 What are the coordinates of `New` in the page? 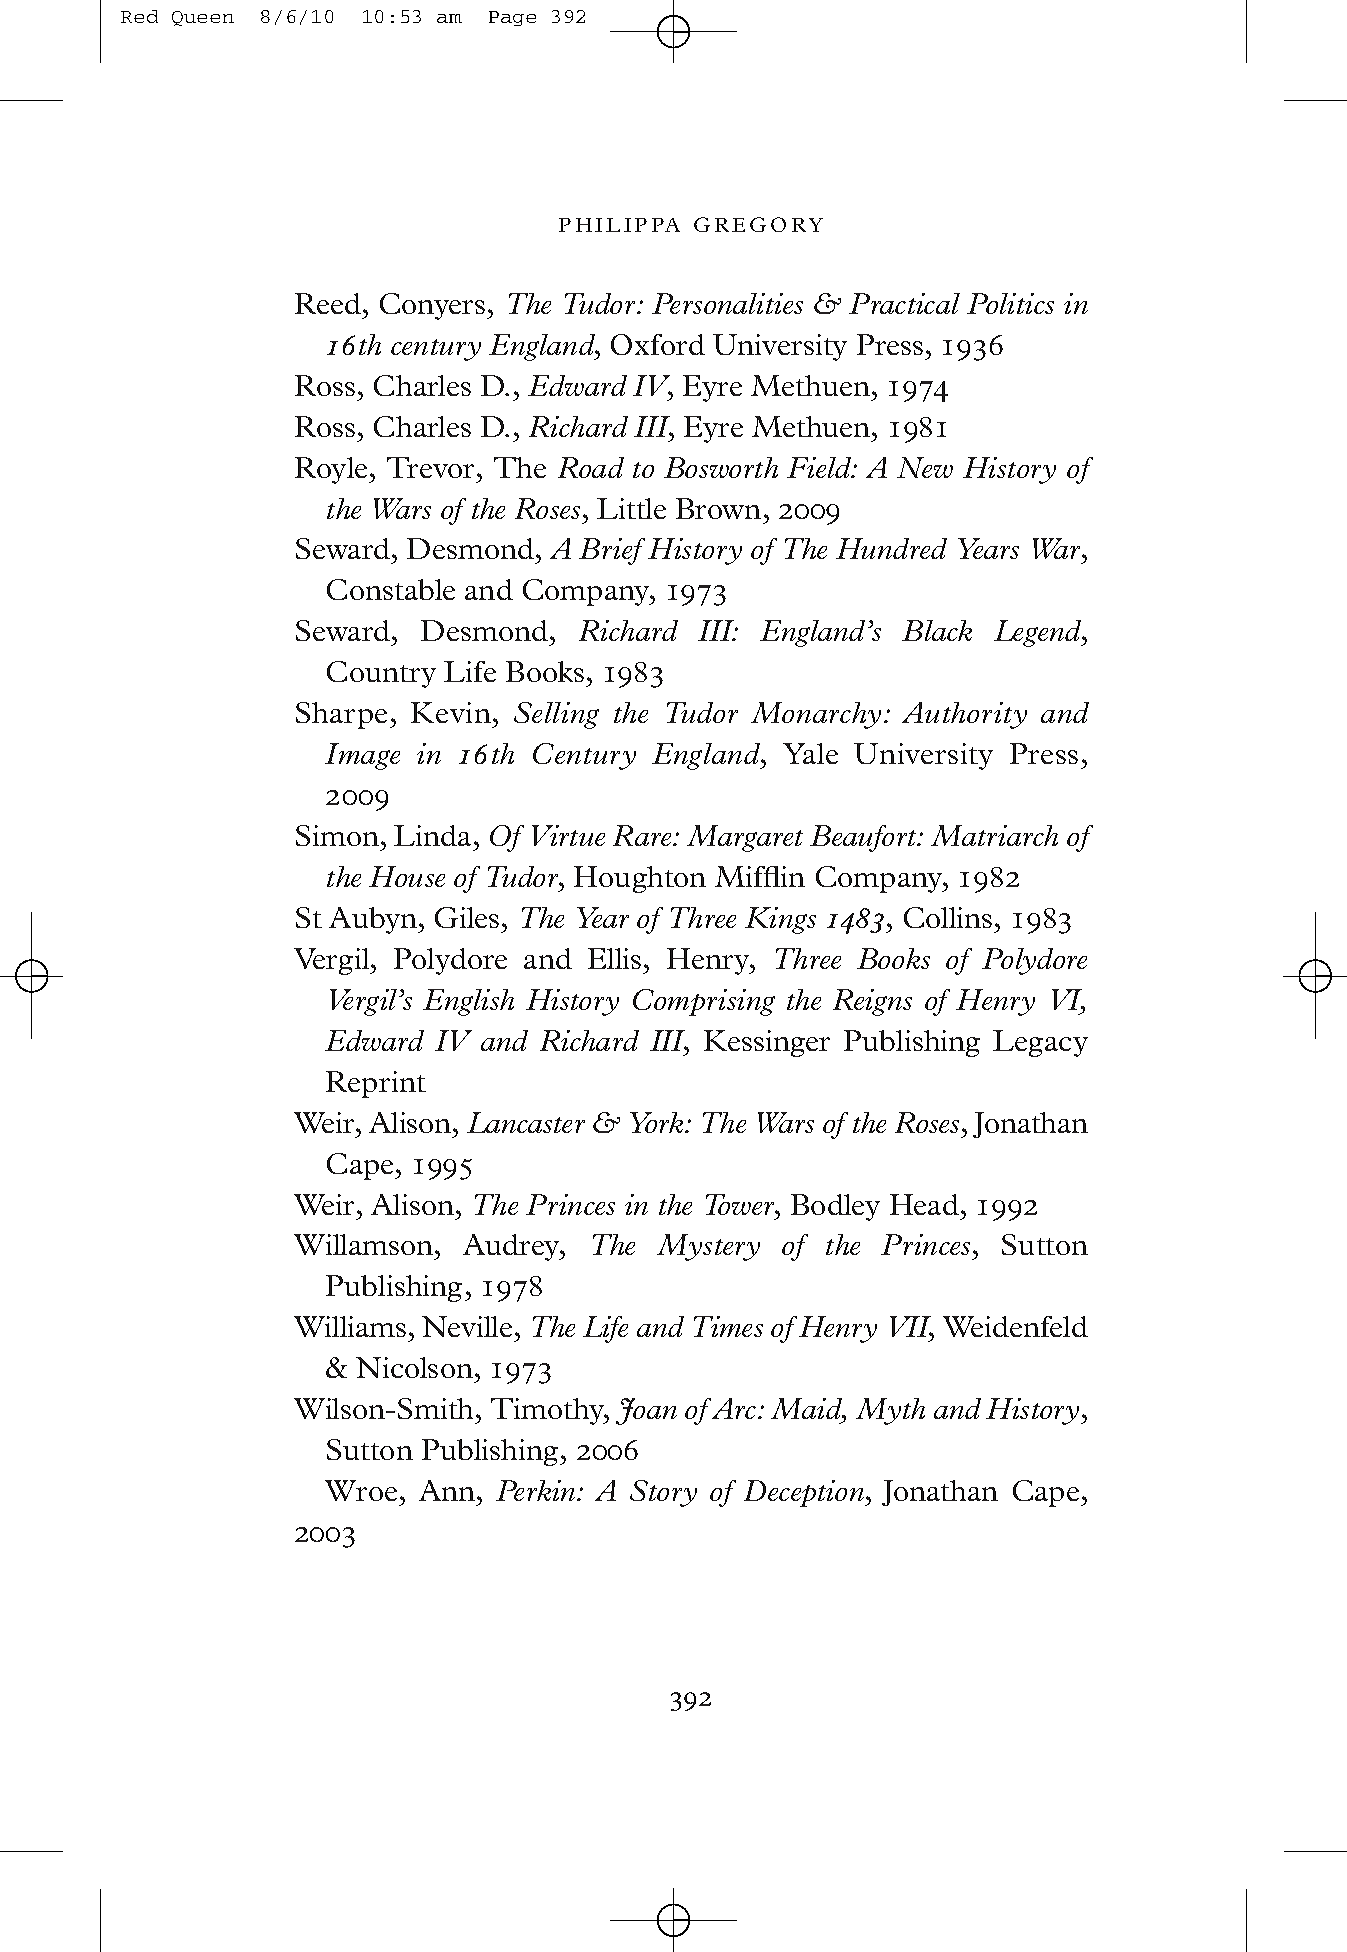 It's located at (925, 467).
